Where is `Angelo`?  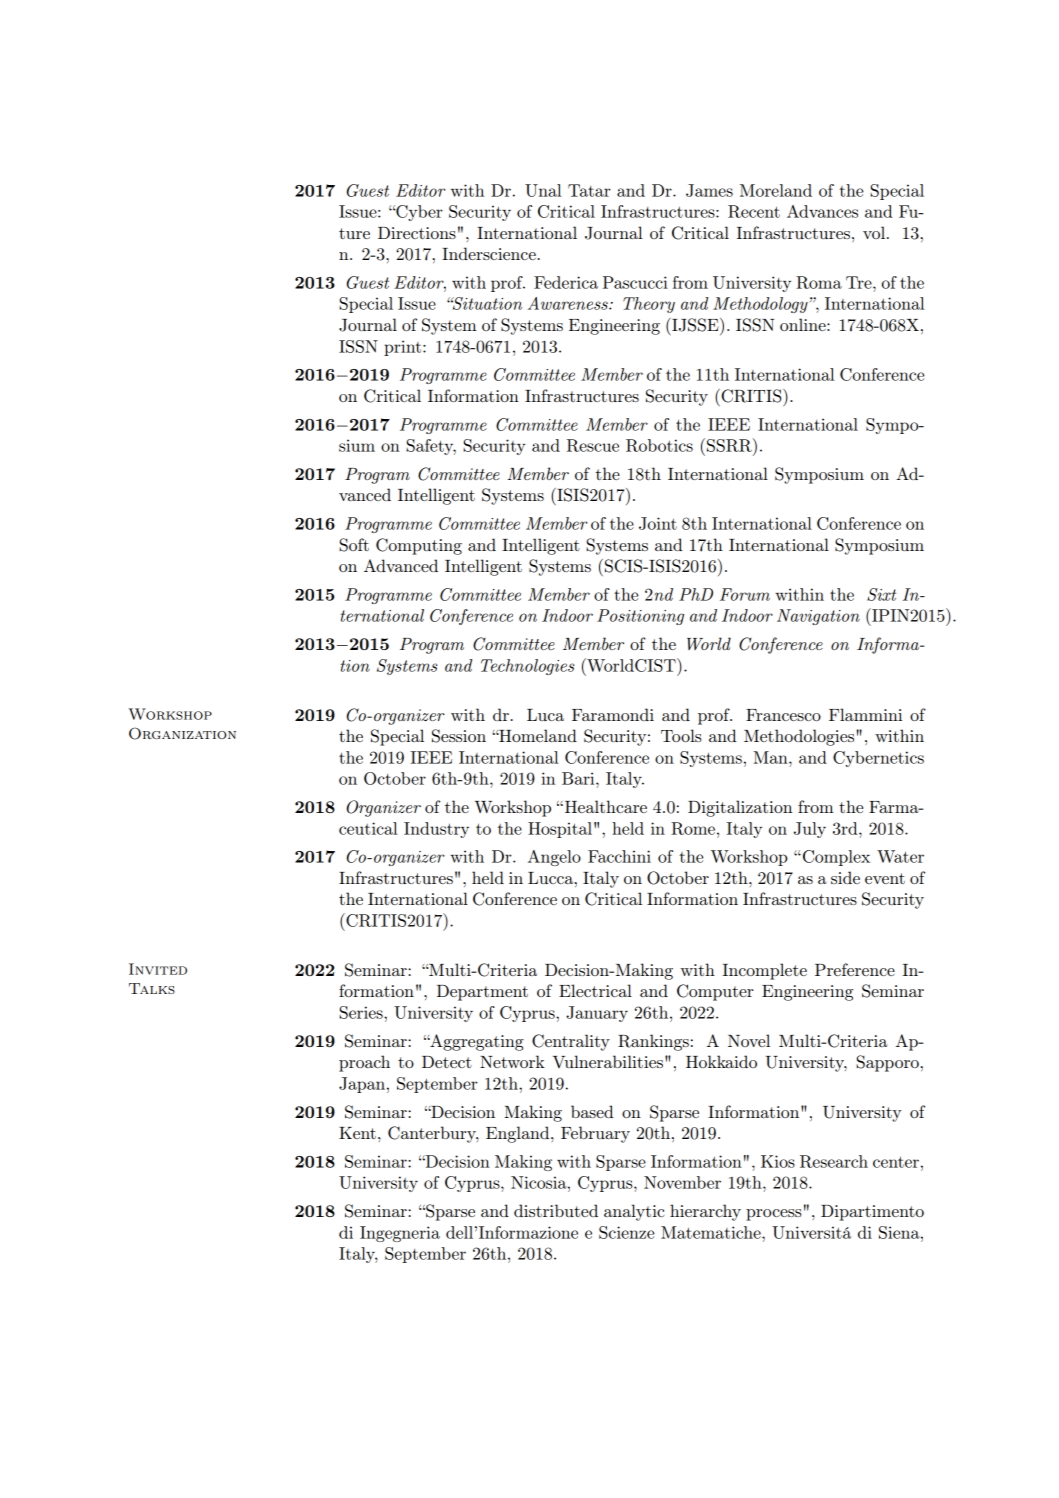 Angelo is located at coordinates (554, 858).
